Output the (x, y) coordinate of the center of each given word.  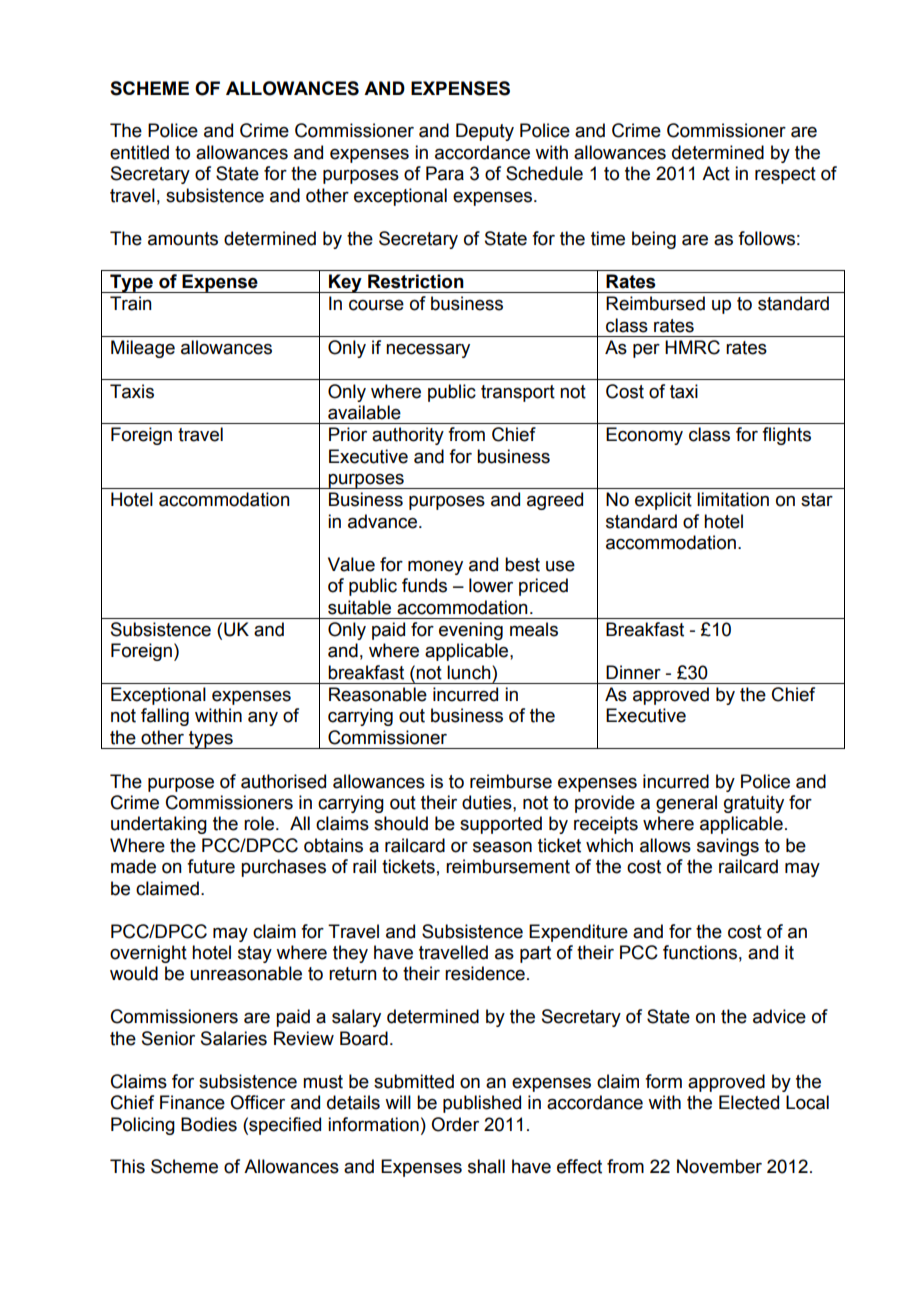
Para (445, 173)
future (211, 866)
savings (728, 847)
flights (786, 436)
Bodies (209, 1124)
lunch (470, 672)
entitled (139, 152)
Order (455, 1124)
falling (165, 717)
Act (716, 173)
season (502, 847)
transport (518, 393)
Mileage (143, 349)
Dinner (633, 672)
